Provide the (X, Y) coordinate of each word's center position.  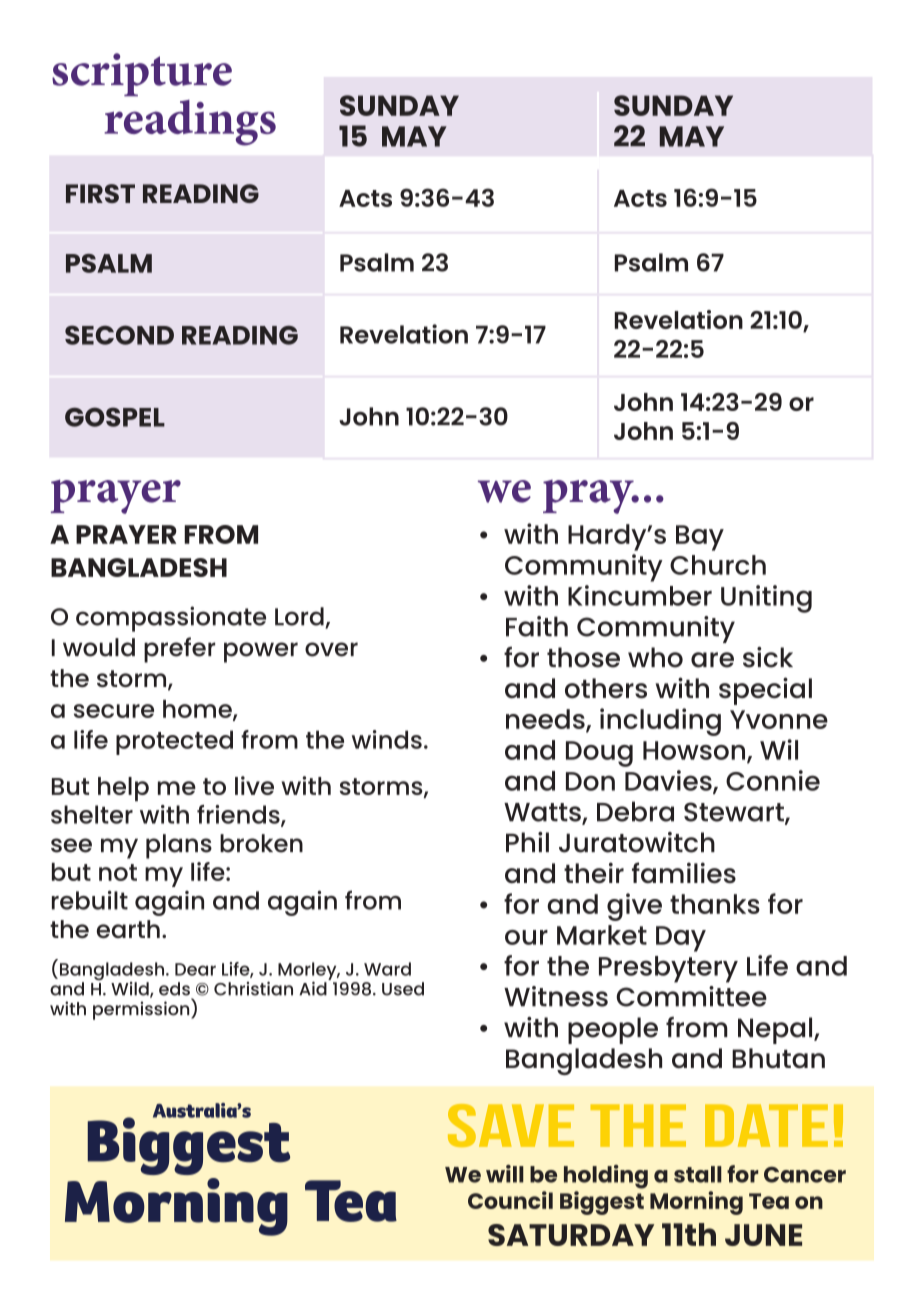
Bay (700, 538)
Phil (527, 842)
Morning (696, 1203)
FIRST (100, 193)
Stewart (735, 813)
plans (179, 846)
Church (718, 565)
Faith (537, 626)
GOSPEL (115, 417)
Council (510, 1200)
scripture (142, 74)
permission (142, 1009)
